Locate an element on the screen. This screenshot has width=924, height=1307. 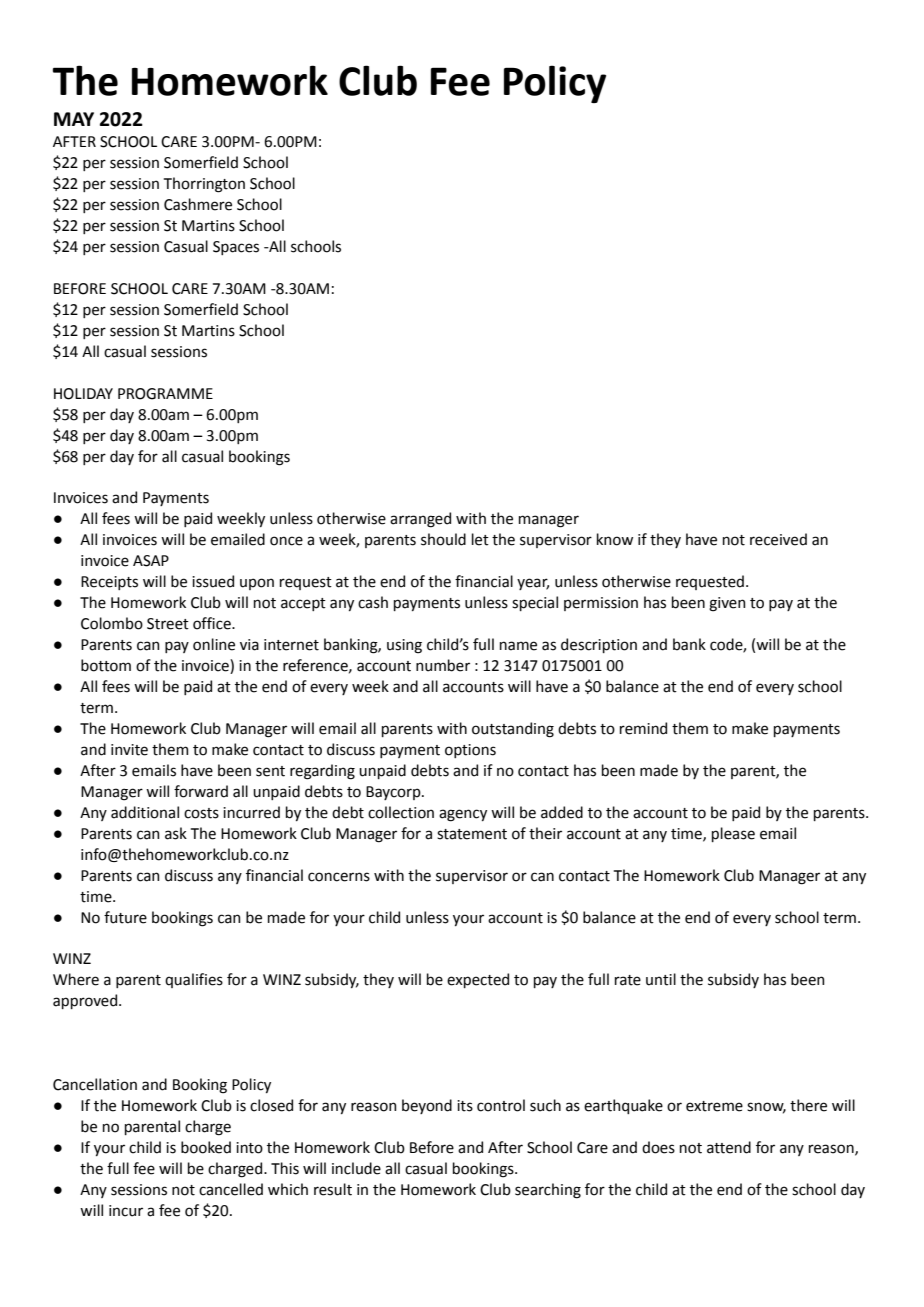
Street is located at coordinates (168, 624).
